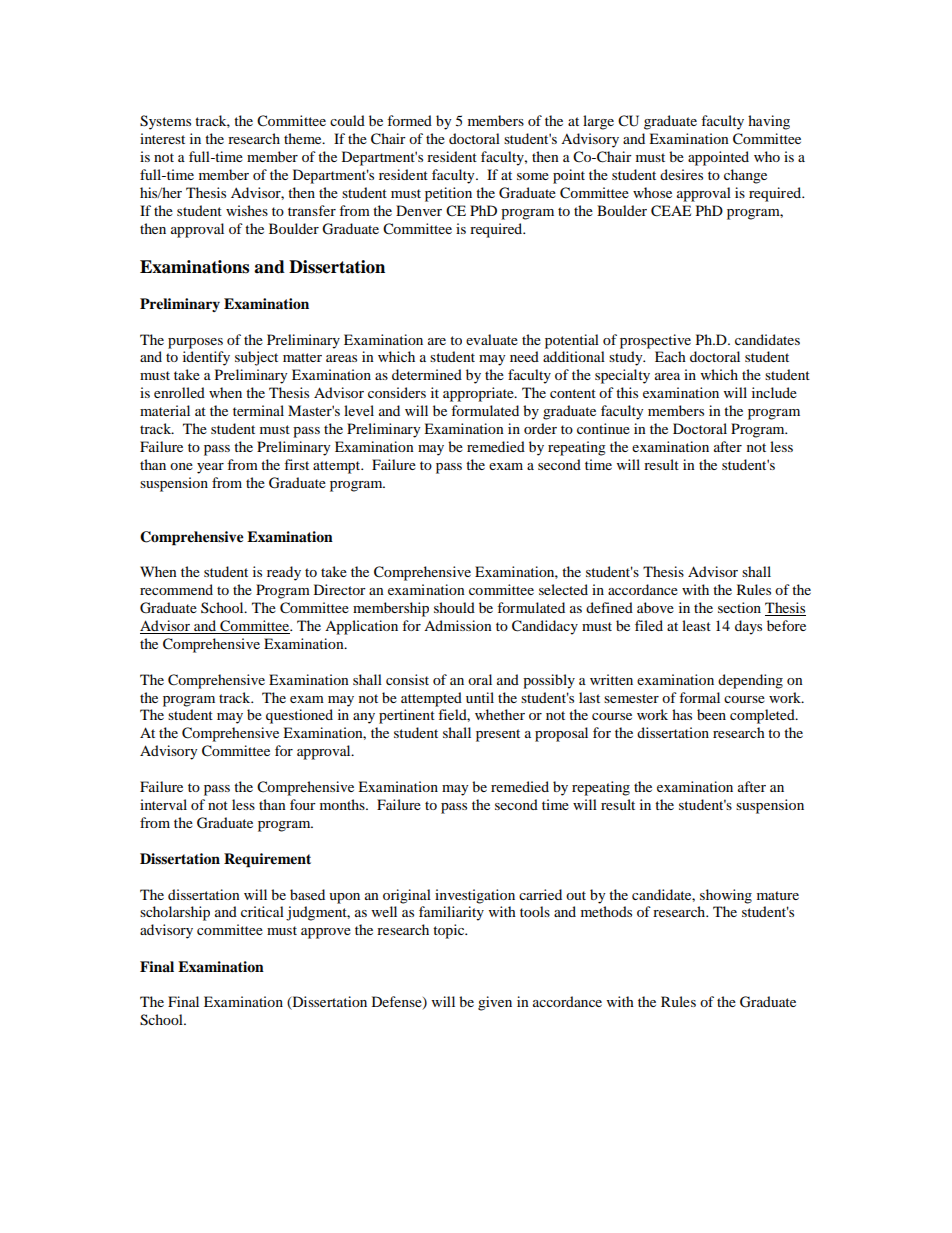 The image size is (952, 1233). I want to click on some, so click(533, 176).
